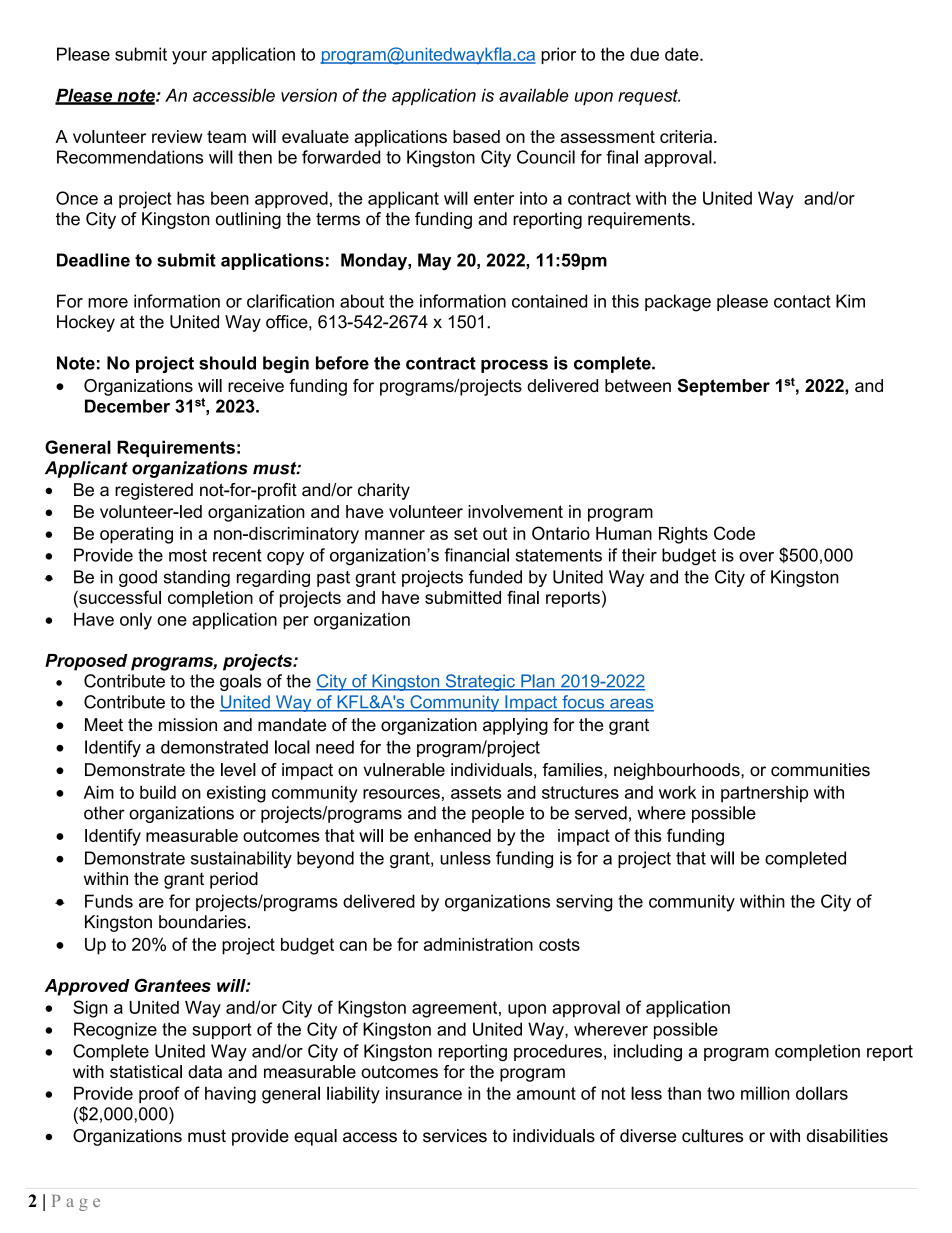 Image resolution: width=952 pixels, height=1233 pixels. What do you see at coordinates (687, 136) in the page?
I see `criteria` at bounding box center [687, 136].
